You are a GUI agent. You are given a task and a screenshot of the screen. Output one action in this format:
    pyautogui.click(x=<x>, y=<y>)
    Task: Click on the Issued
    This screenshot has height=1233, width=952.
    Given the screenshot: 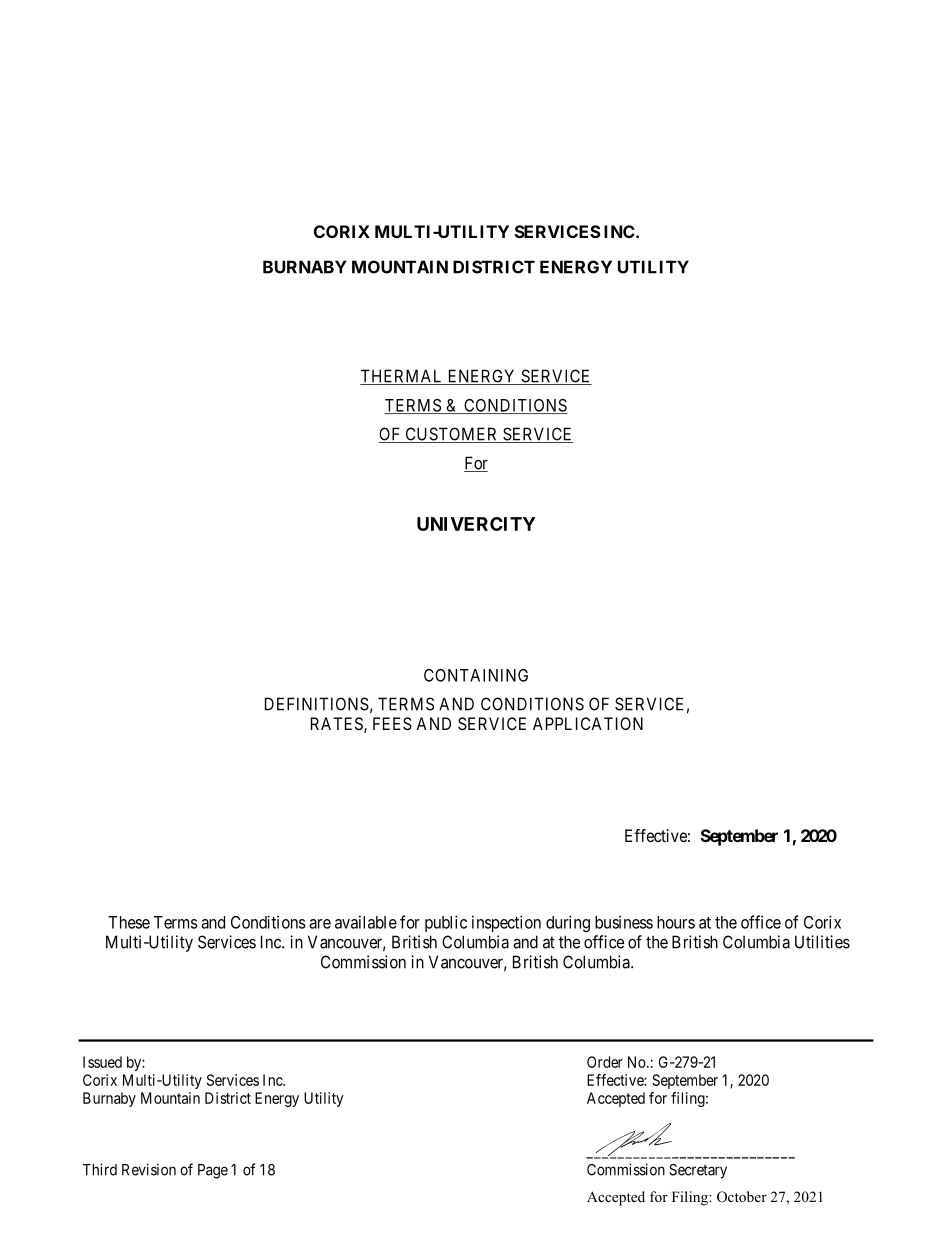 What is the action you would take?
    pyautogui.click(x=102, y=1062)
